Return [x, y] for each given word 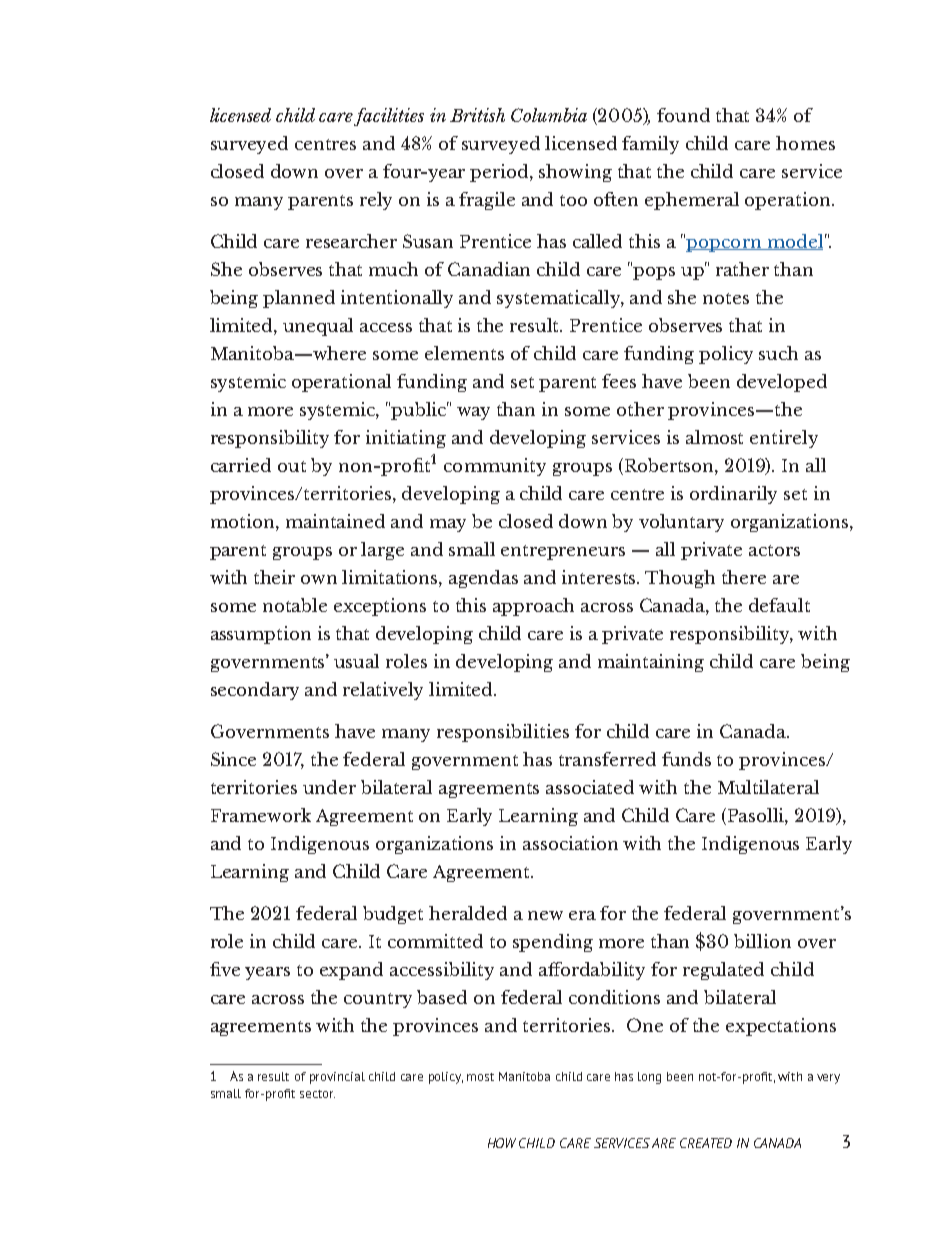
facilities [389, 117]
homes [805, 143]
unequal [318, 327]
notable [295, 605]
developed [782, 383]
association [570, 843]
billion [762, 941]
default [779, 605]
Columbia [549, 115]
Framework [261, 815]
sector [317, 1094]
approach [533, 607]
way [473, 413]
